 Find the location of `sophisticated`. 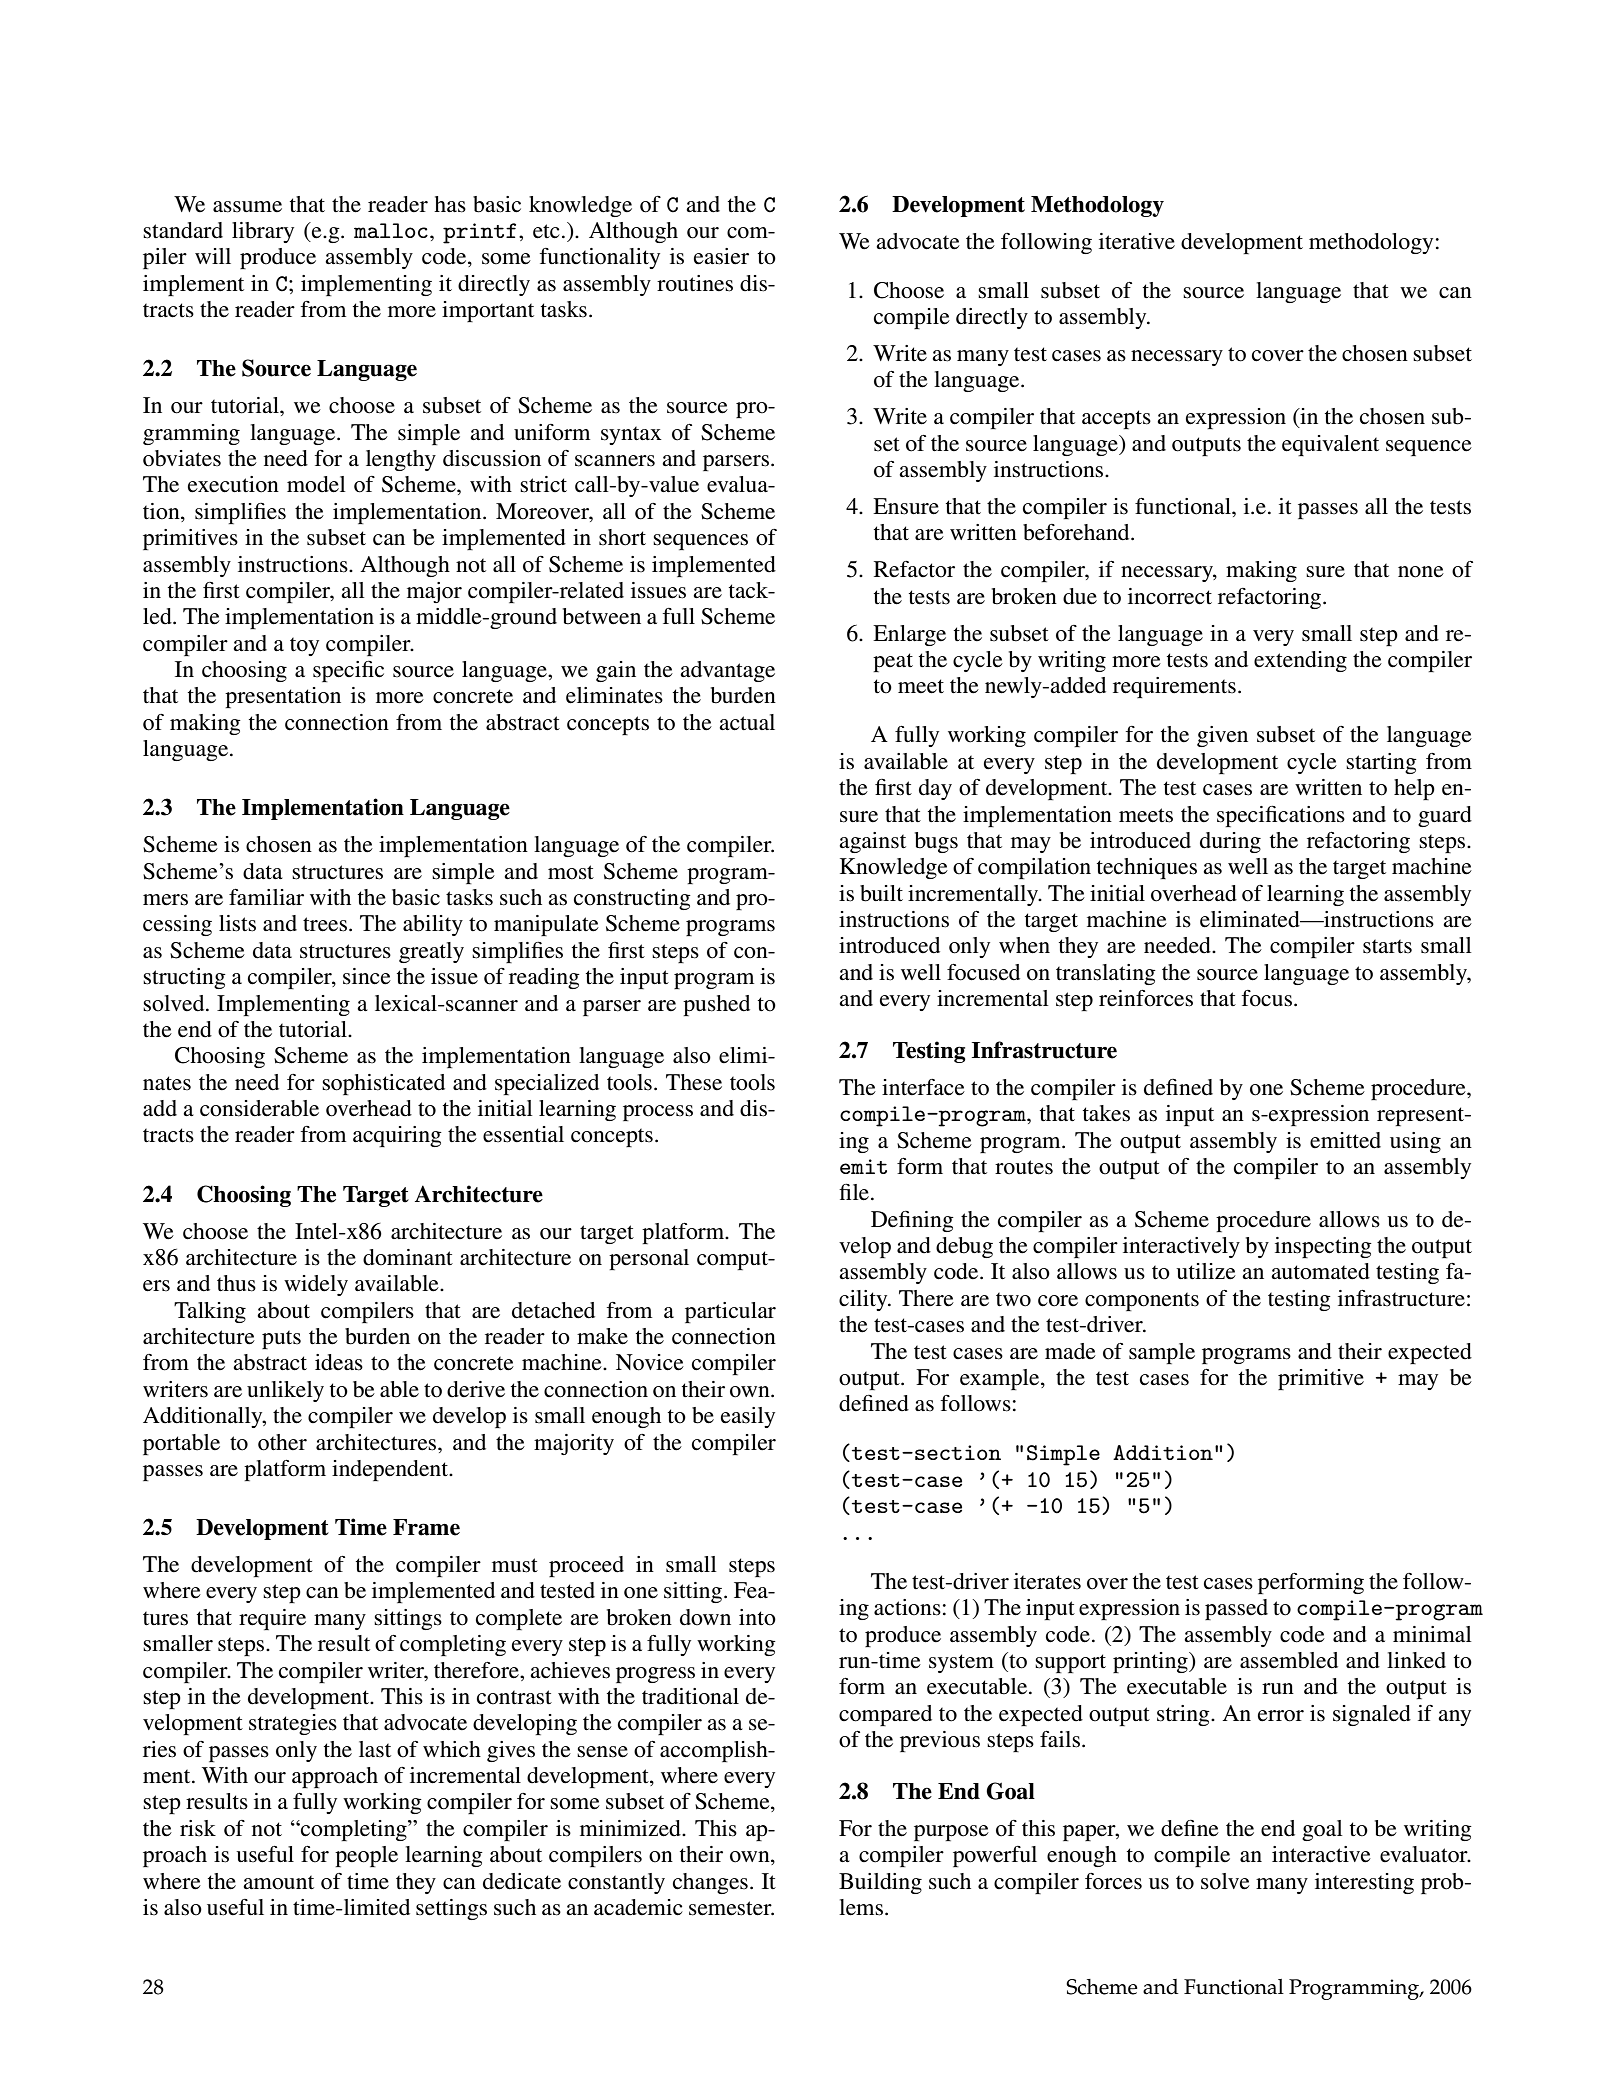

sophisticated is located at coordinates (383, 1084).
